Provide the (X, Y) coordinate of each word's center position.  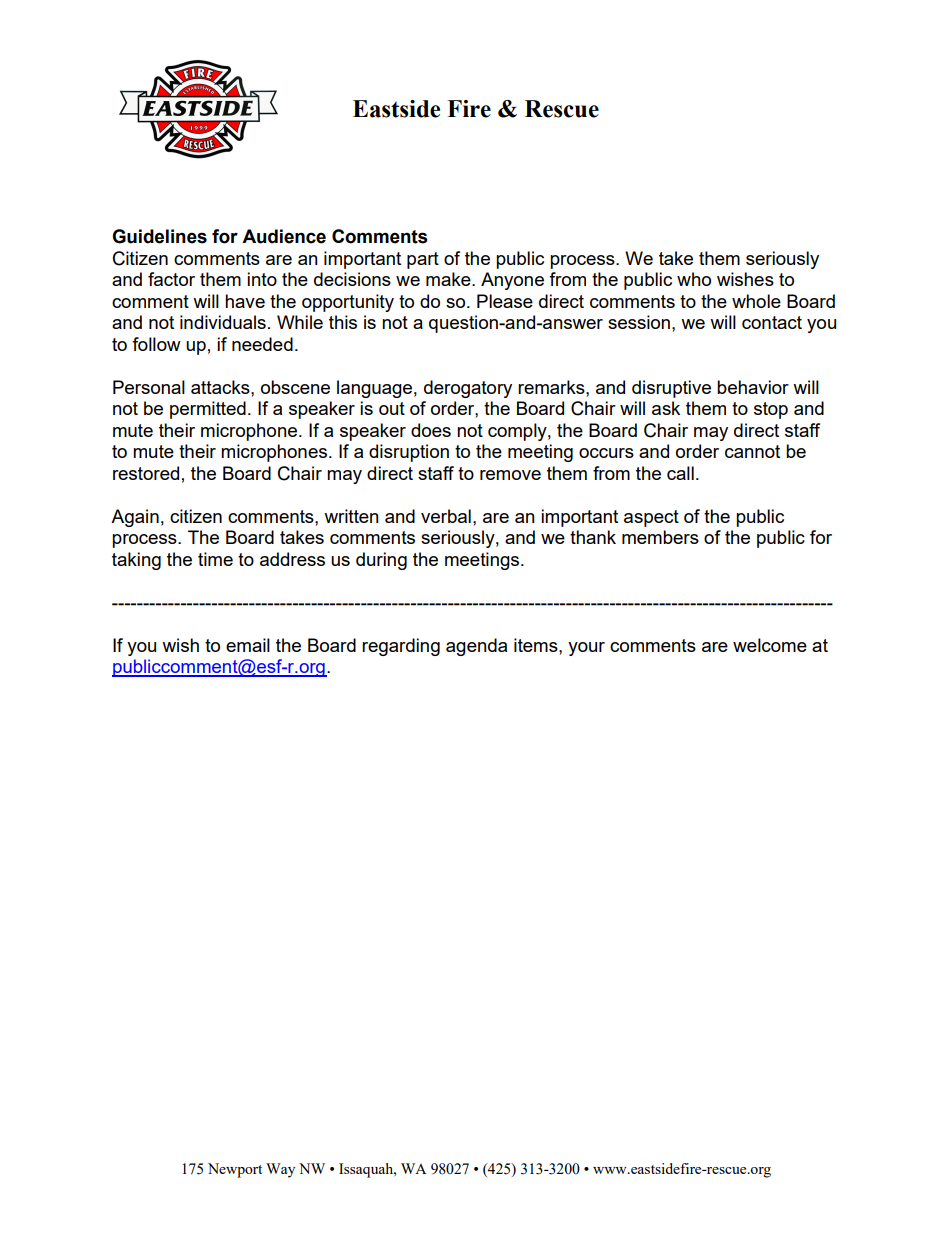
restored (146, 473)
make (449, 279)
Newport (235, 1170)
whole (756, 301)
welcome (770, 645)
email (248, 645)
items (537, 645)
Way (280, 1170)
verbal (446, 516)
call (680, 473)
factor (171, 279)
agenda (476, 647)
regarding (401, 647)
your (586, 649)
